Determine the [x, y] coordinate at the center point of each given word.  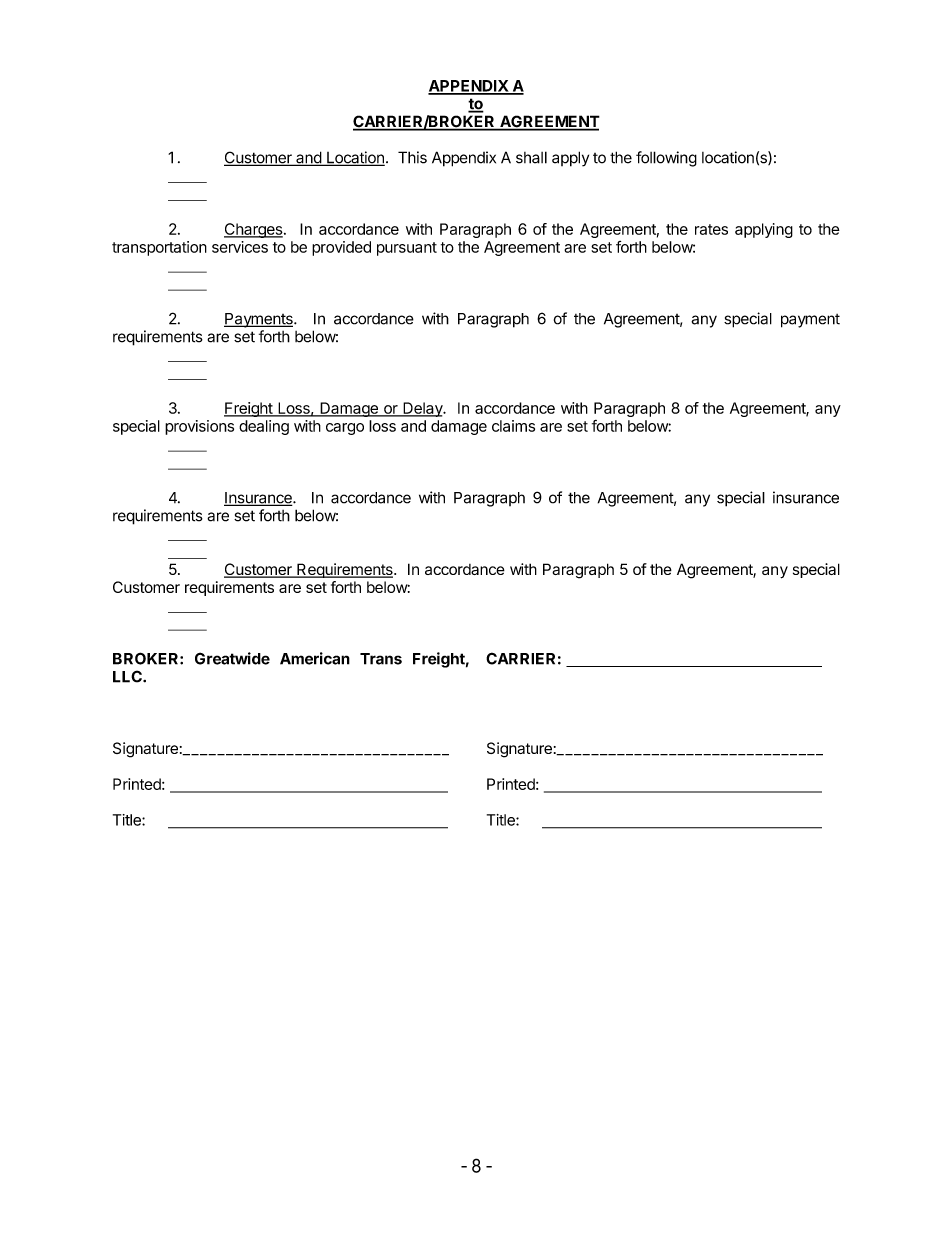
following [666, 159]
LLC [128, 676]
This [412, 157]
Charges [253, 230]
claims [513, 426]
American [315, 658]
